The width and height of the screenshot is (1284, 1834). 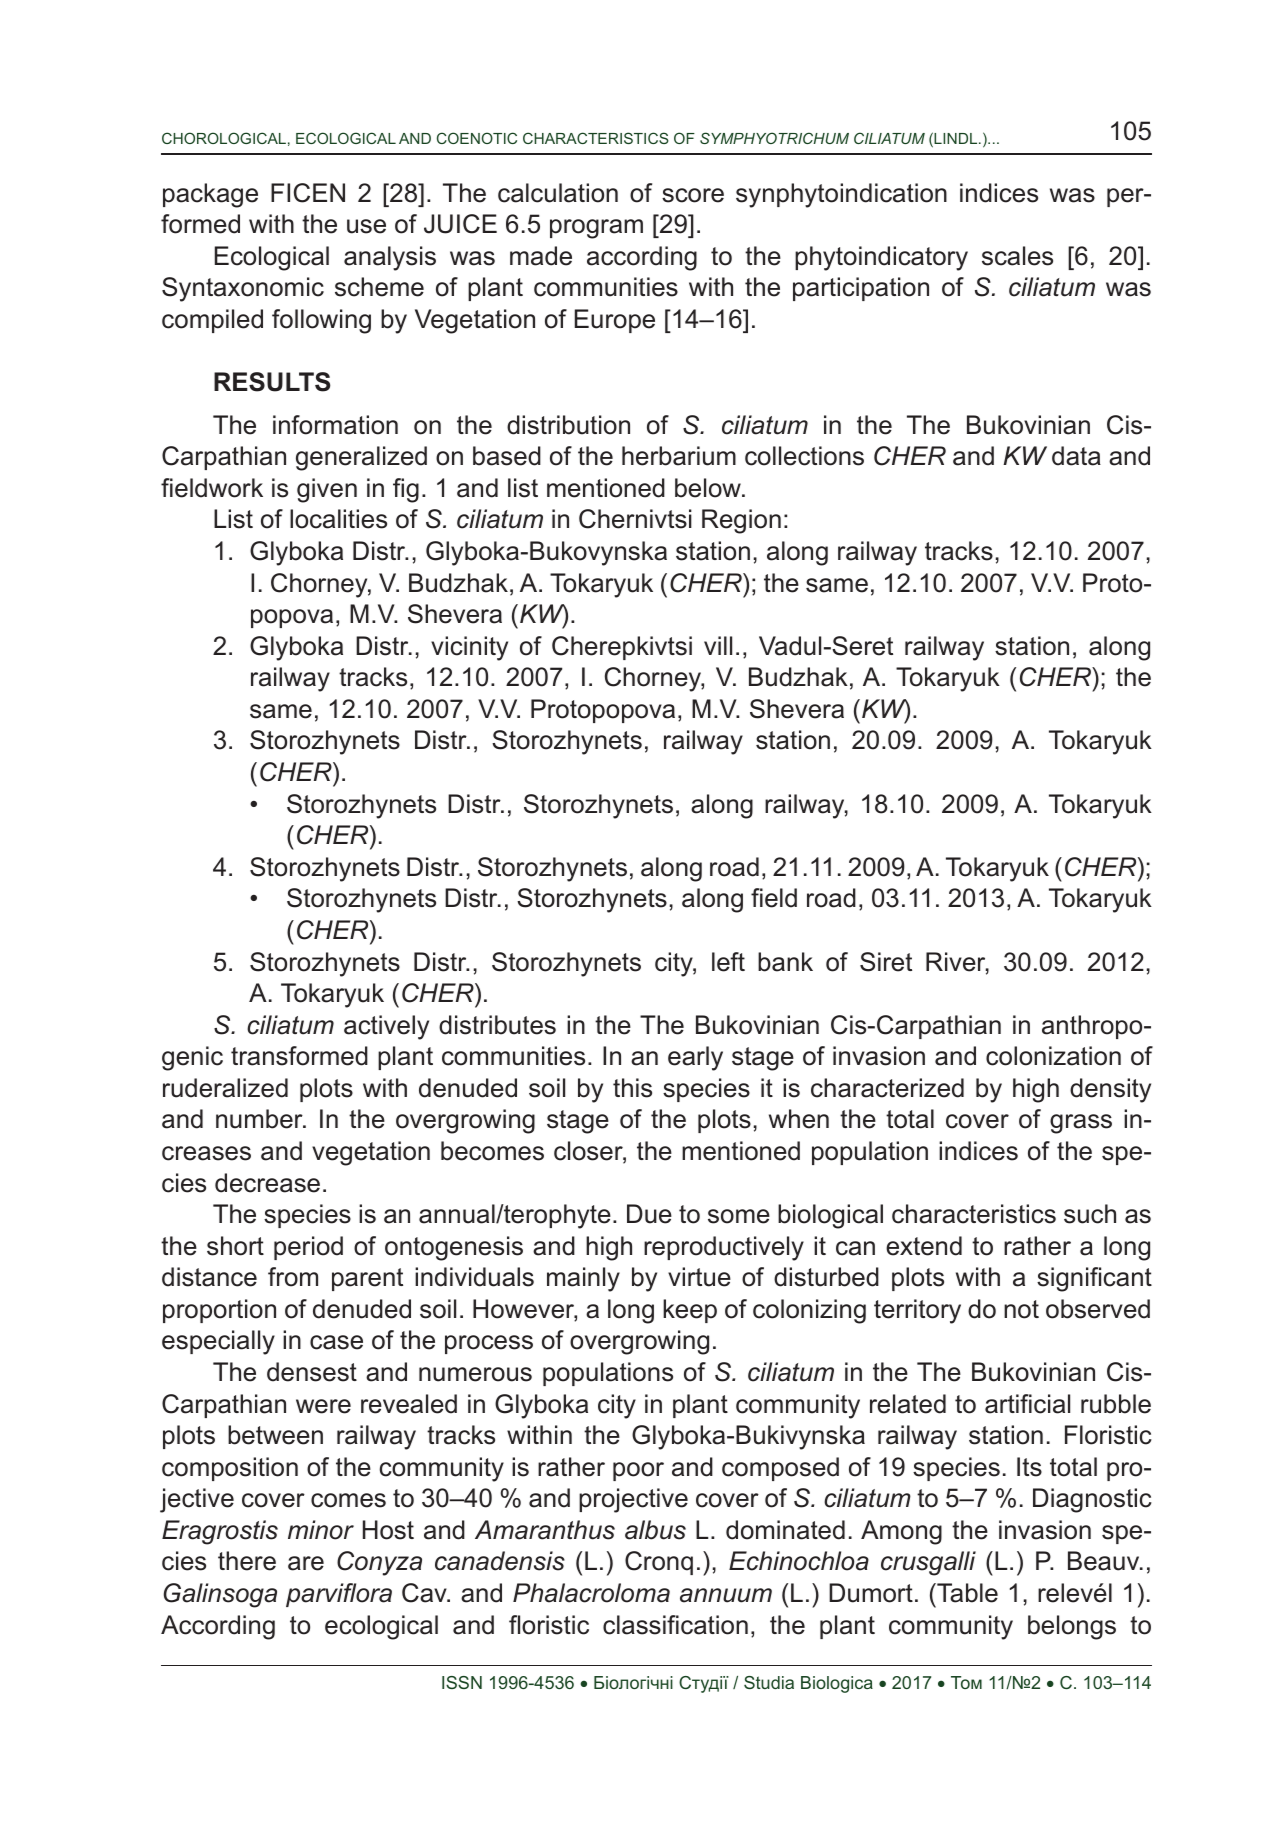 What do you see at coordinates (425, 1593) in the screenshot?
I see `Cav` at bounding box center [425, 1593].
